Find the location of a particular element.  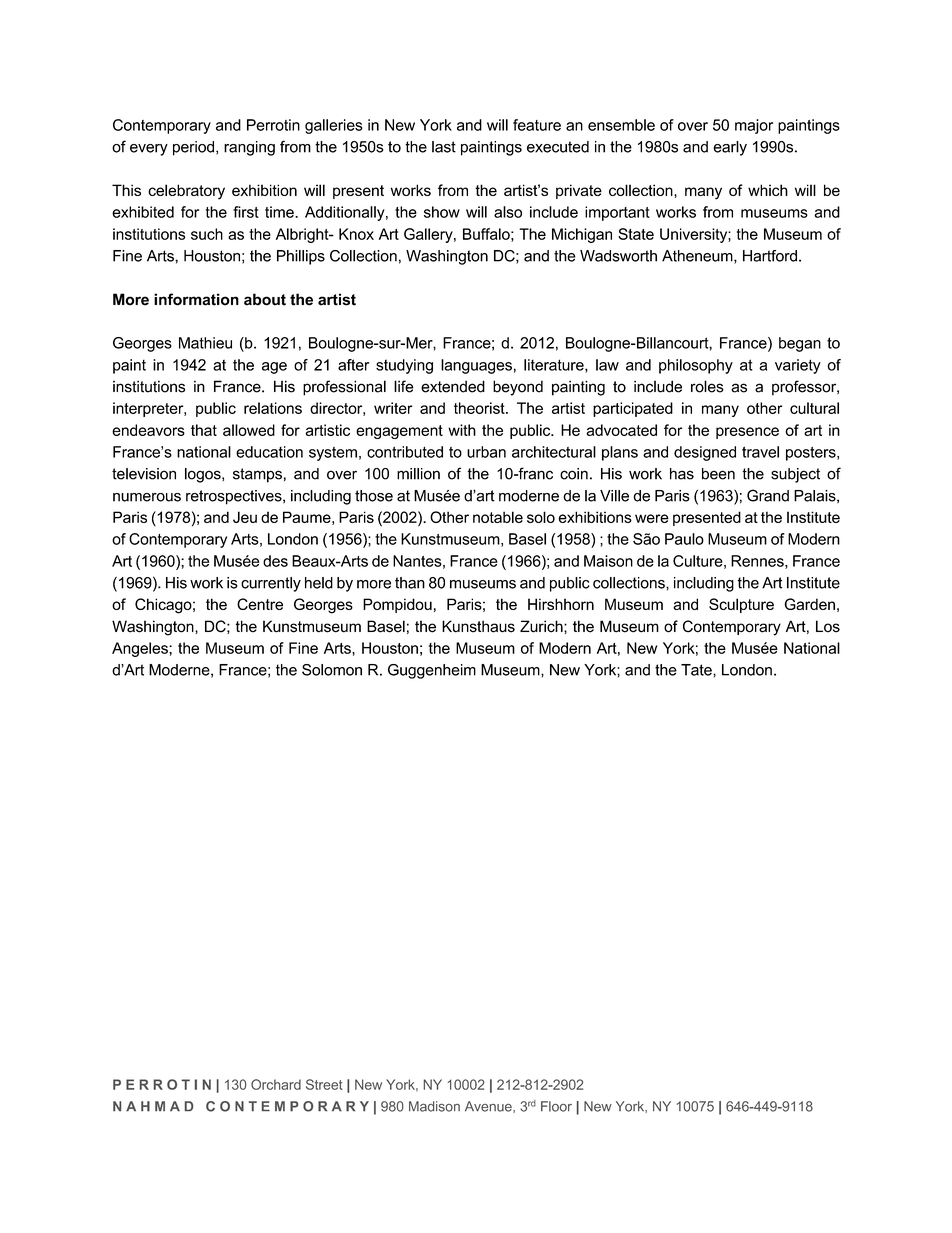

ranging is located at coordinates (249, 148).
